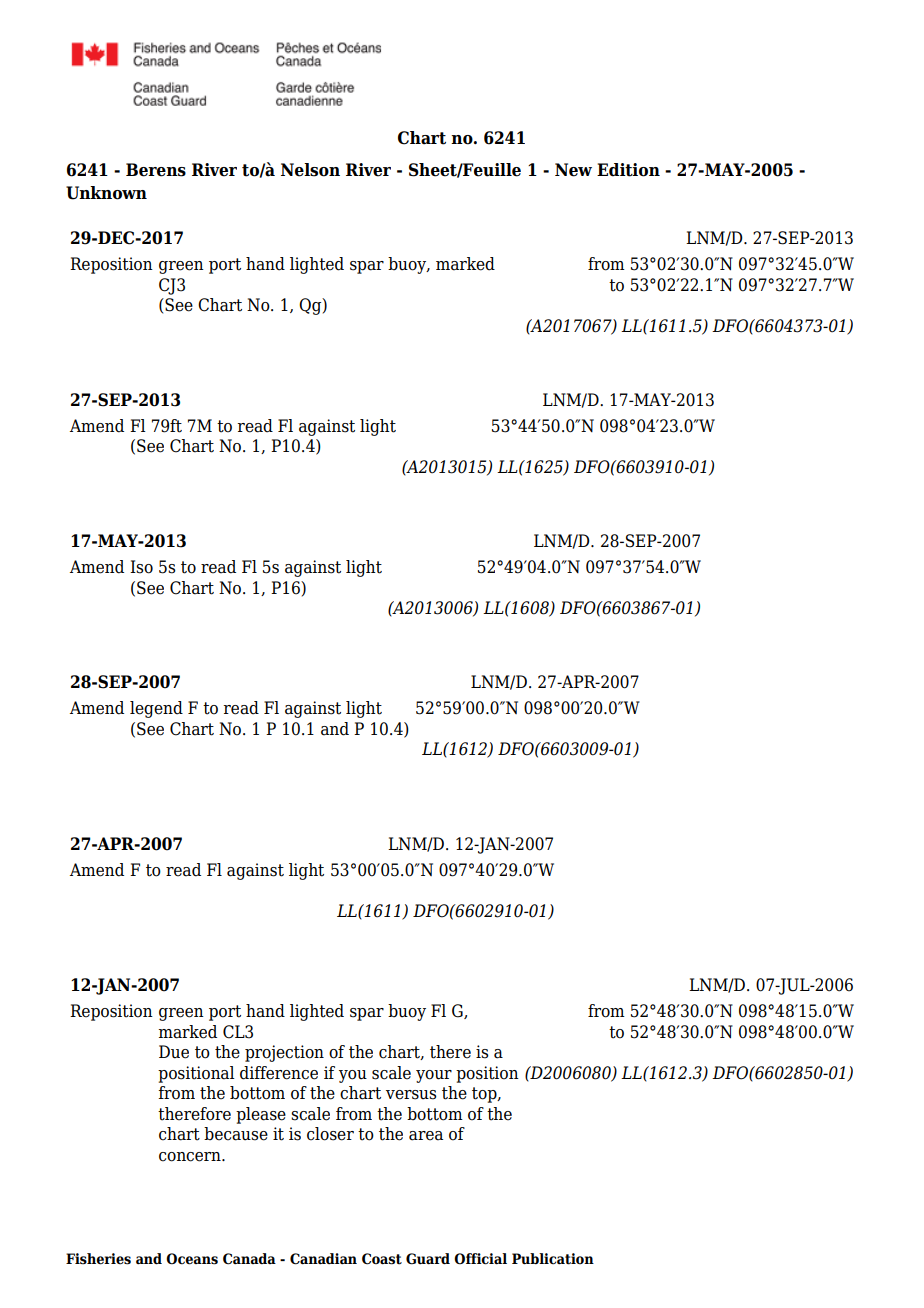 The image size is (924, 1308). What do you see at coordinates (310, 170) in the document?
I see `Nelson` at bounding box center [310, 170].
